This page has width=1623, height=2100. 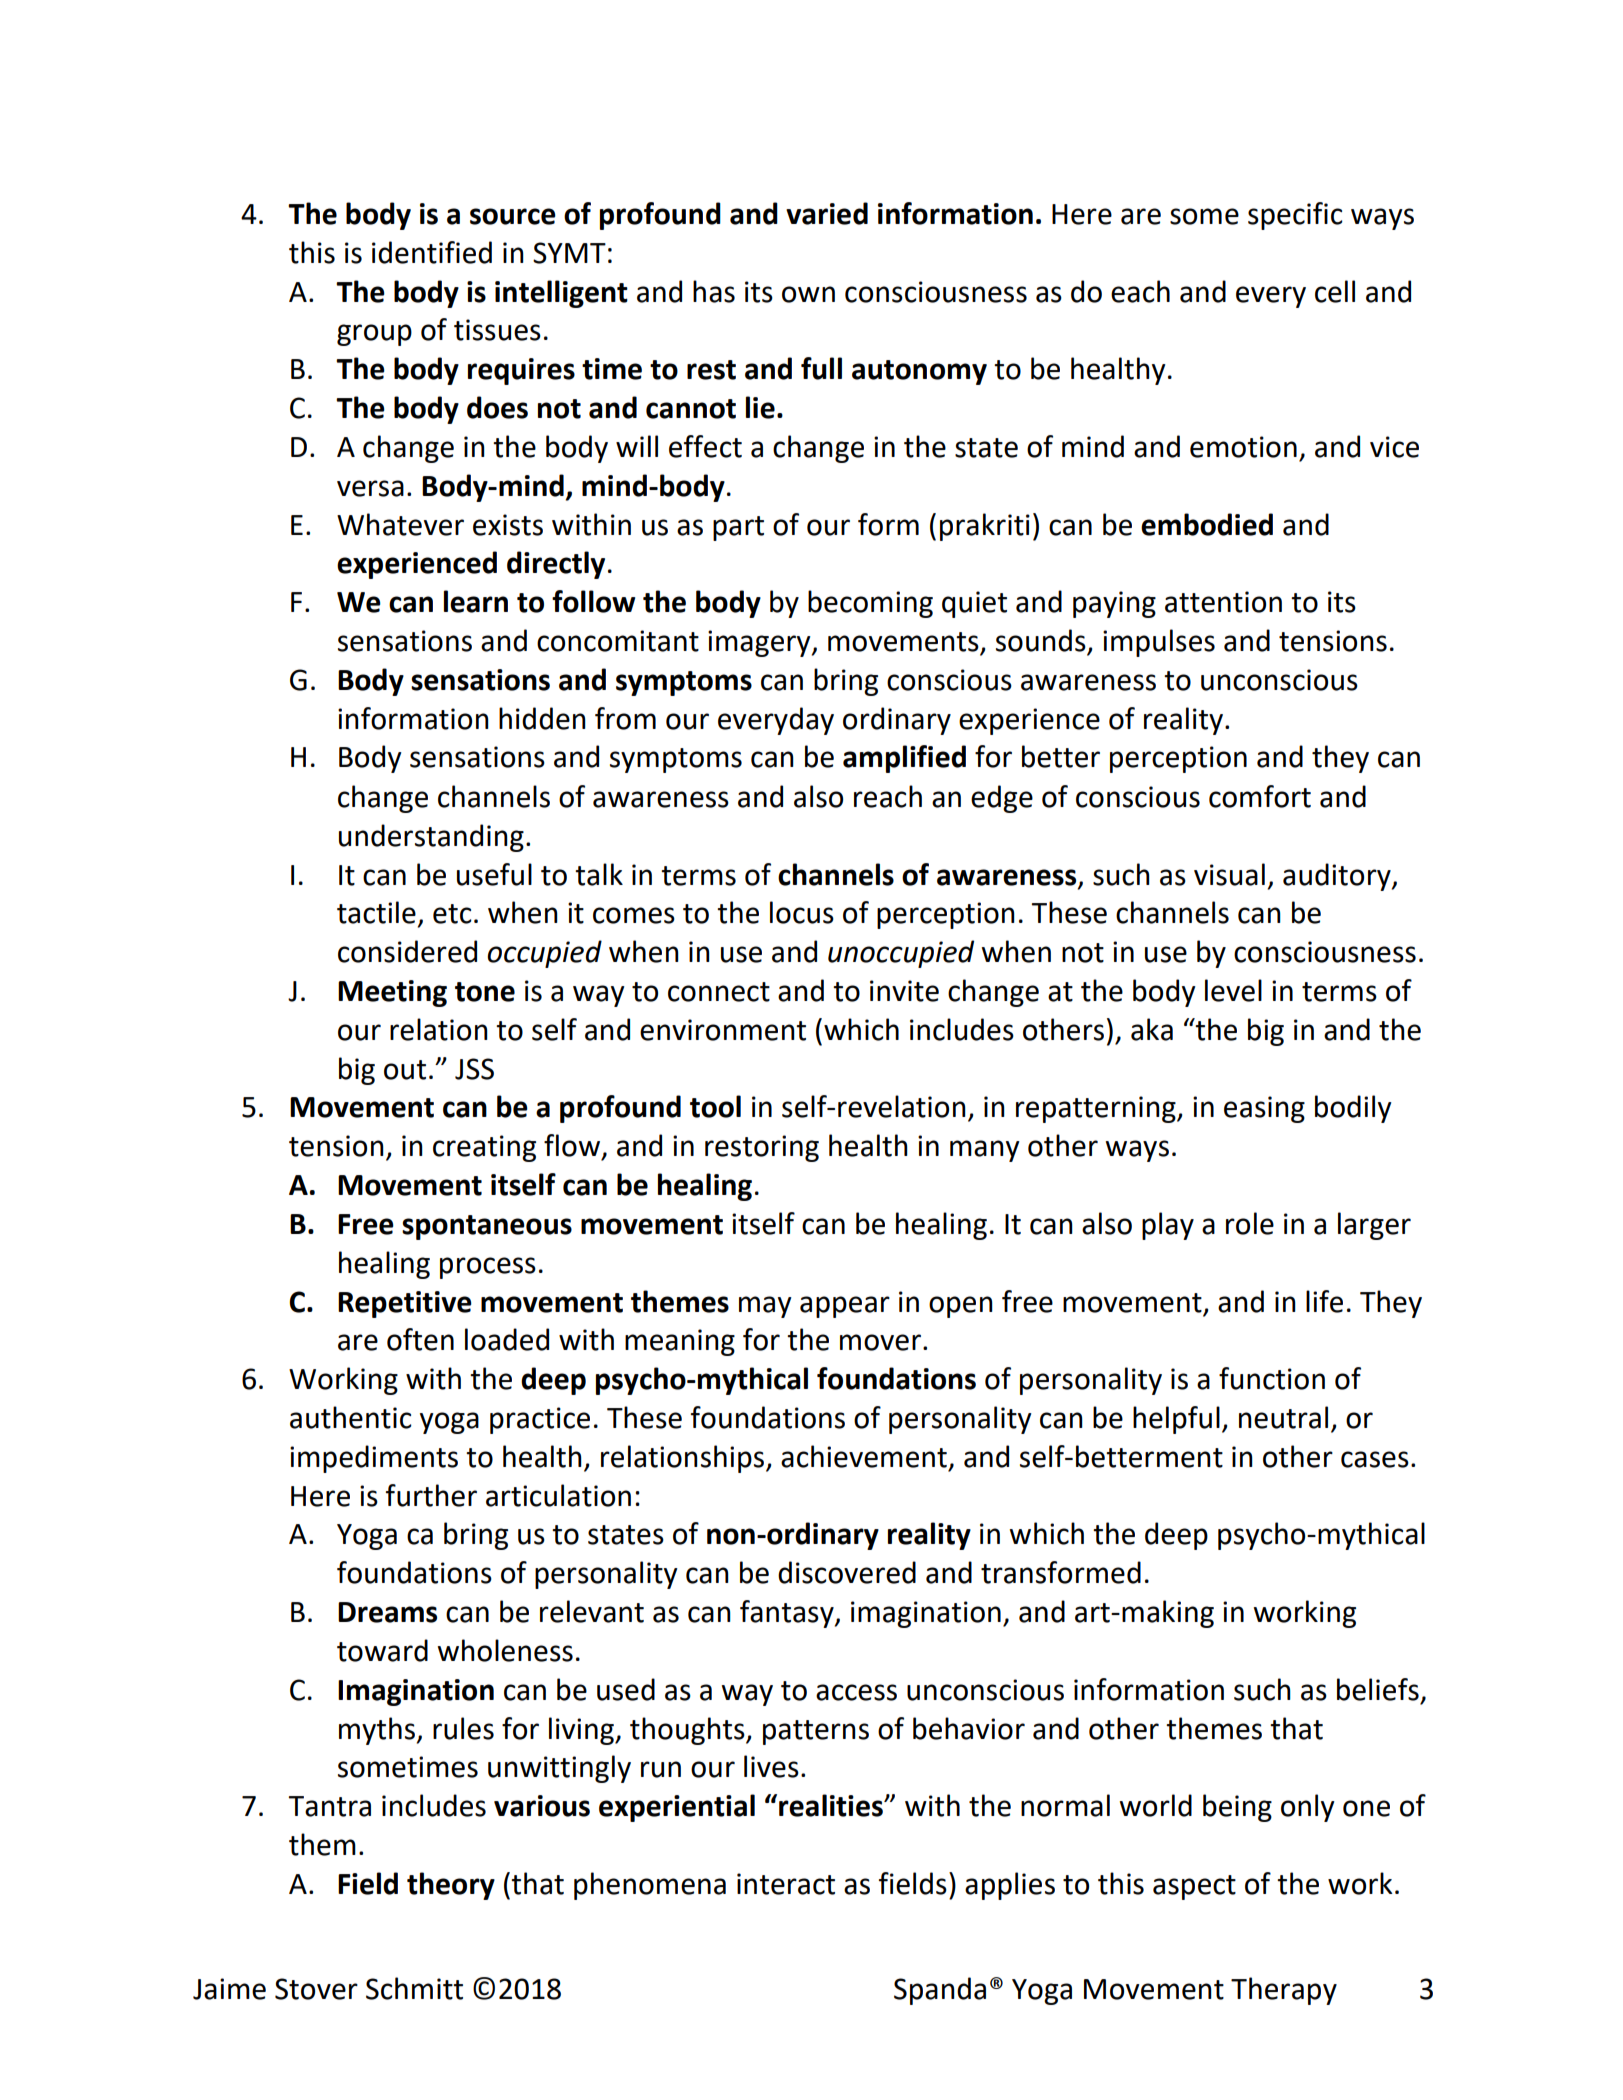 What do you see at coordinates (1264, 1109) in the page?
I see `easing` at bounding box center [1264, 1109].
